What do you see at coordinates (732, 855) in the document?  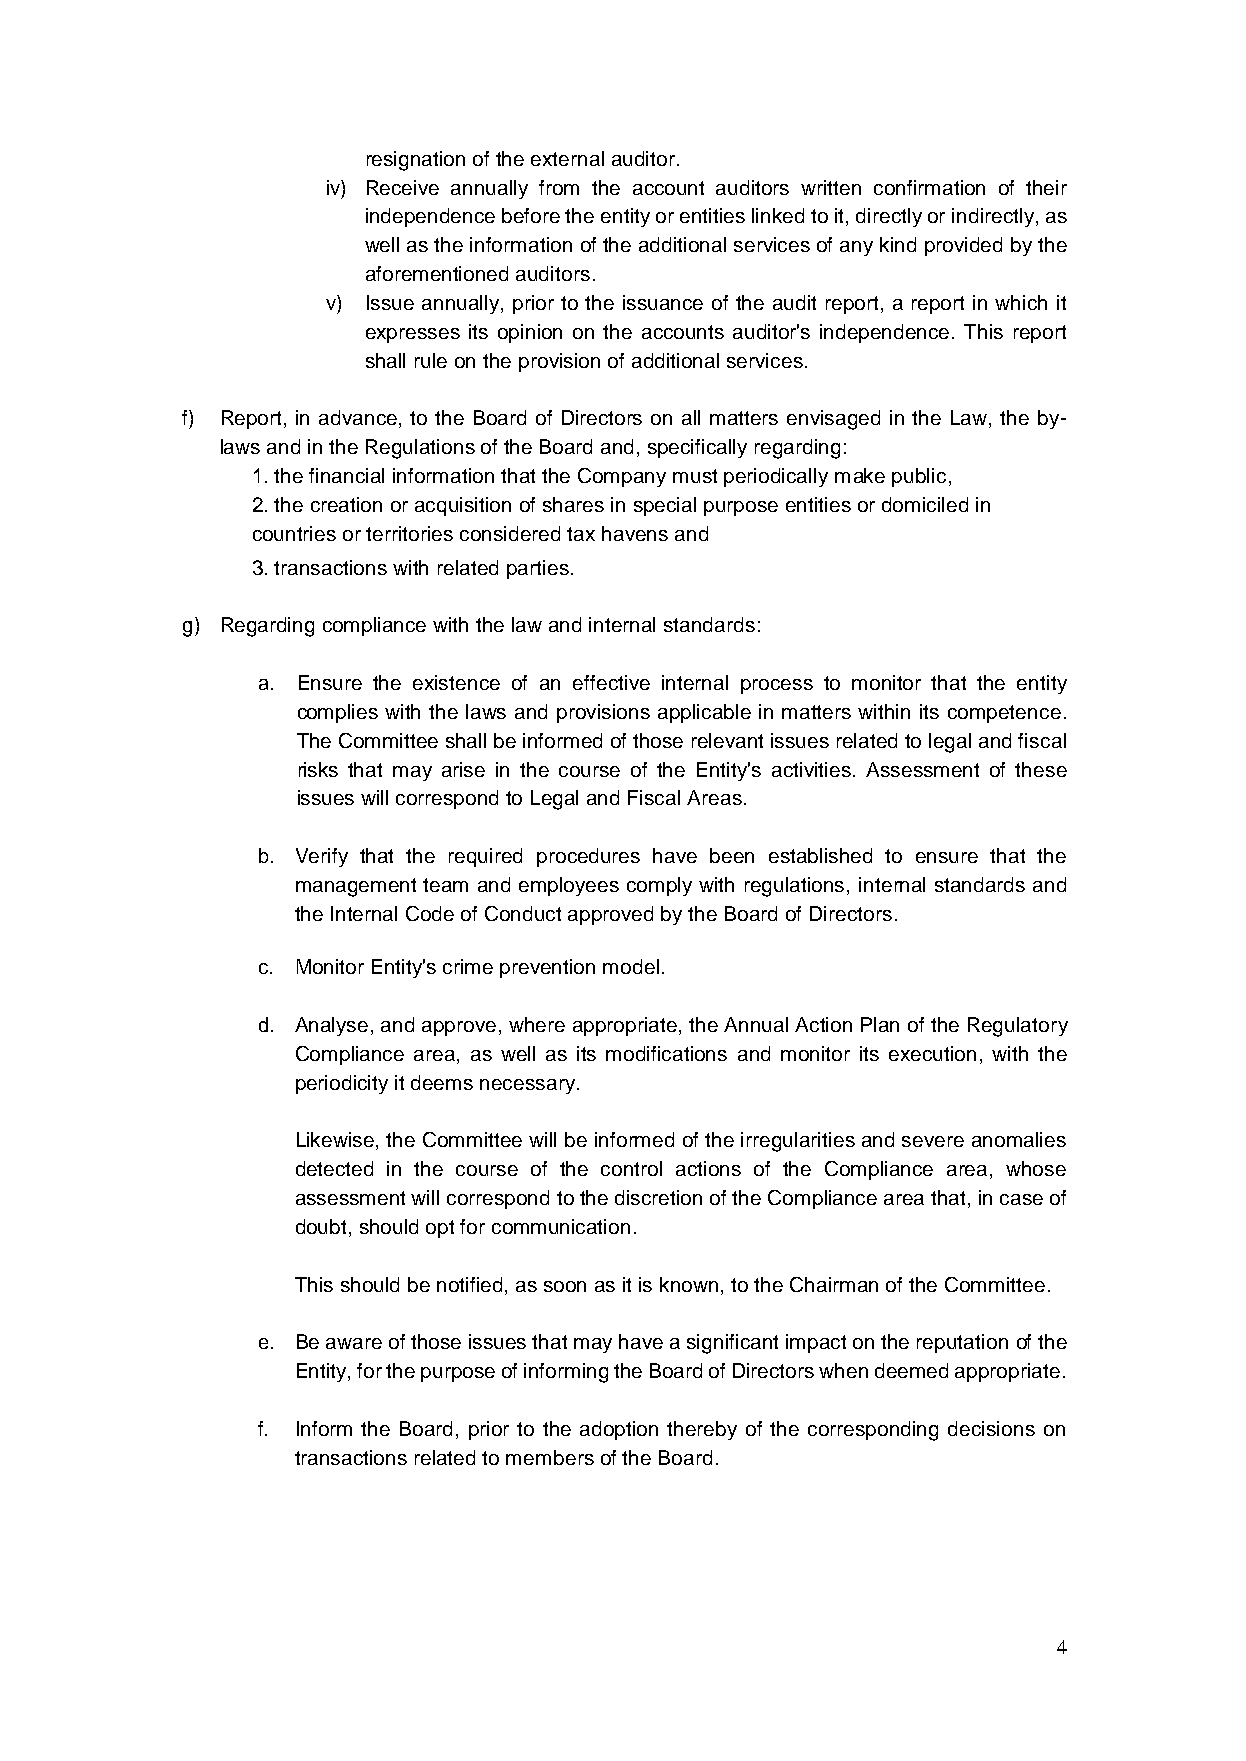 I see `been` at bounding box center [732, 855].
